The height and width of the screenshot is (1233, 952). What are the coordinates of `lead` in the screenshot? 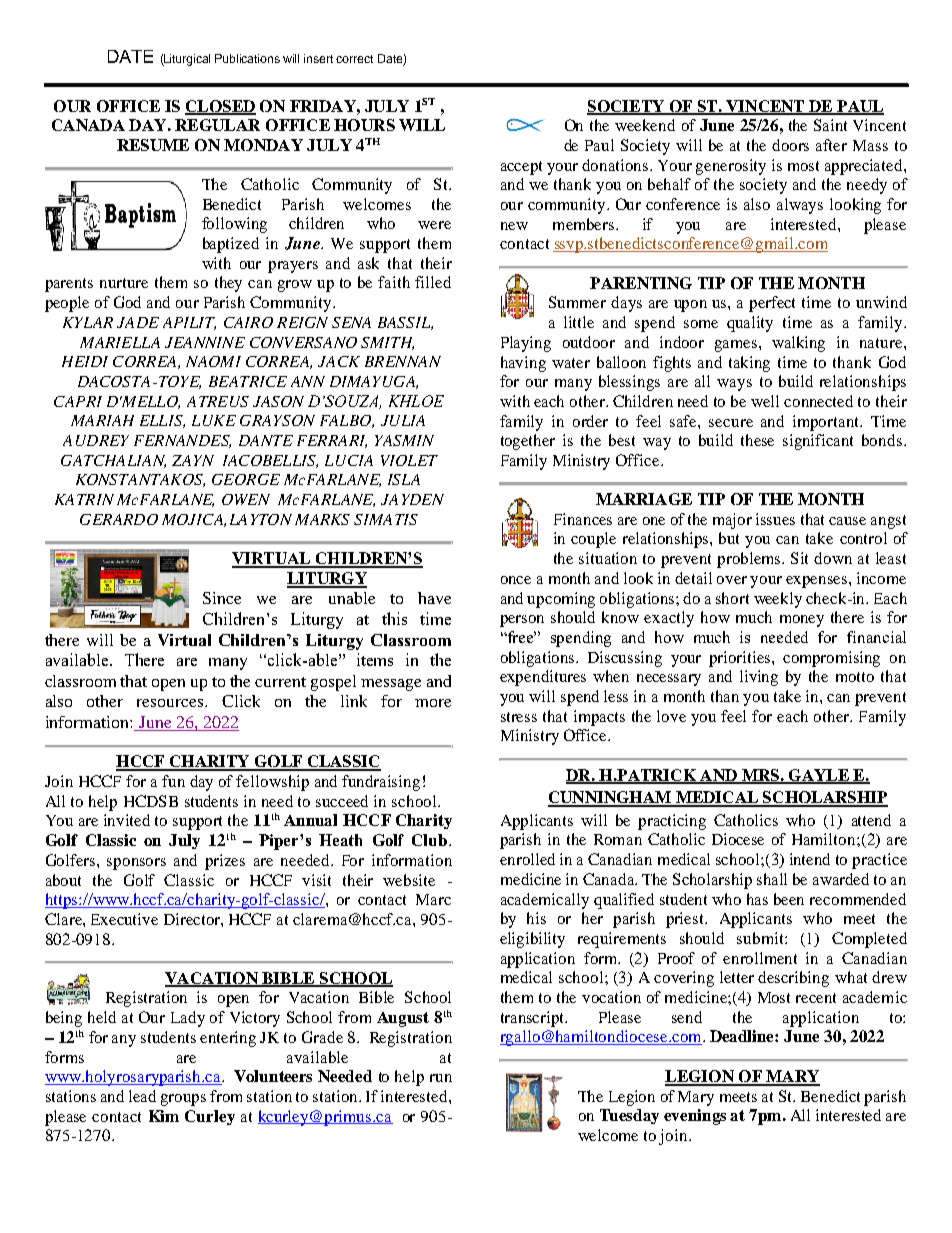 It's located at (142, 1096).
